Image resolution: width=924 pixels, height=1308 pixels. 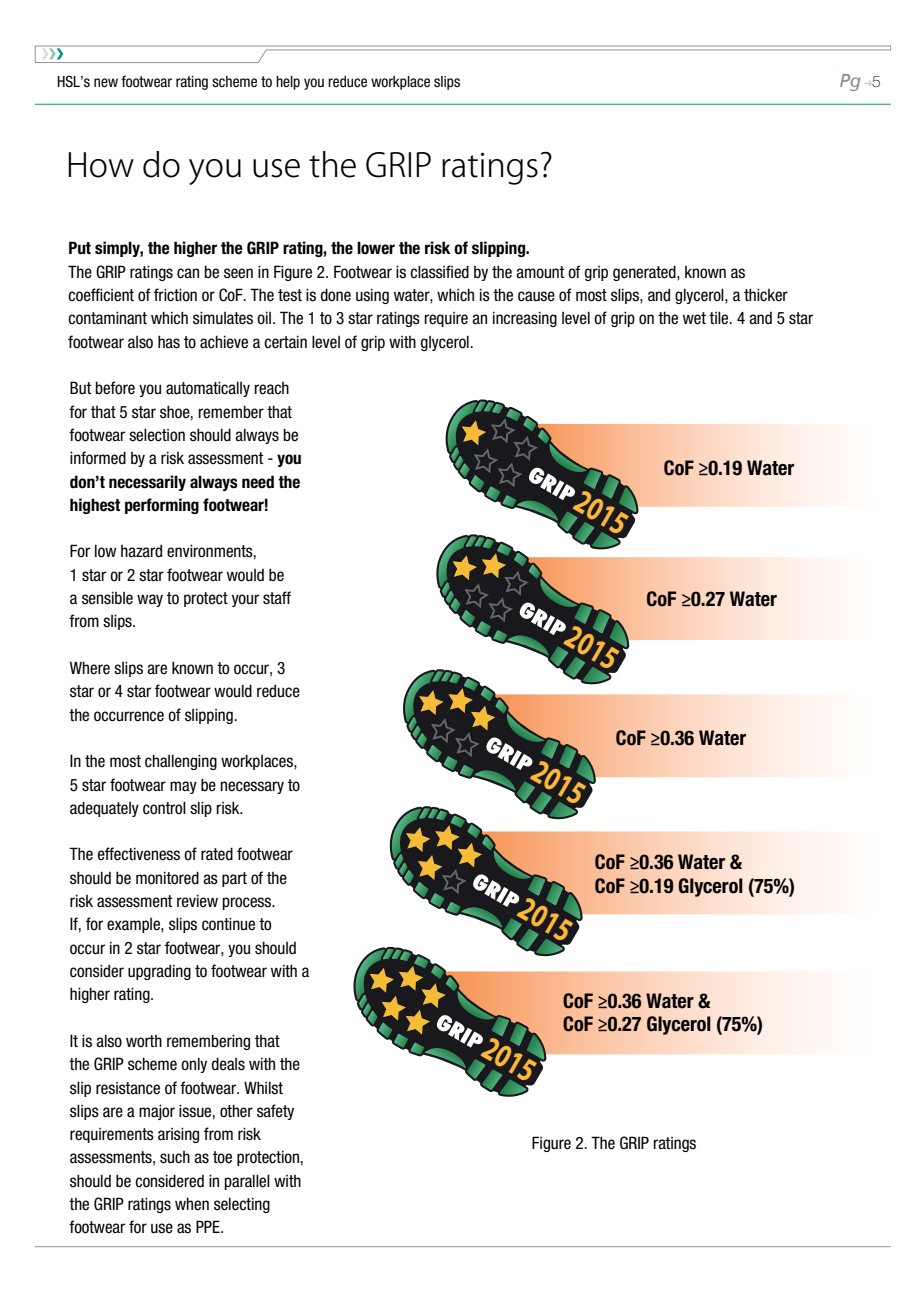 What do you see at coordinates (192, 1204) in the screenshot?
I see `when` at bounding box center [192, 1204].
